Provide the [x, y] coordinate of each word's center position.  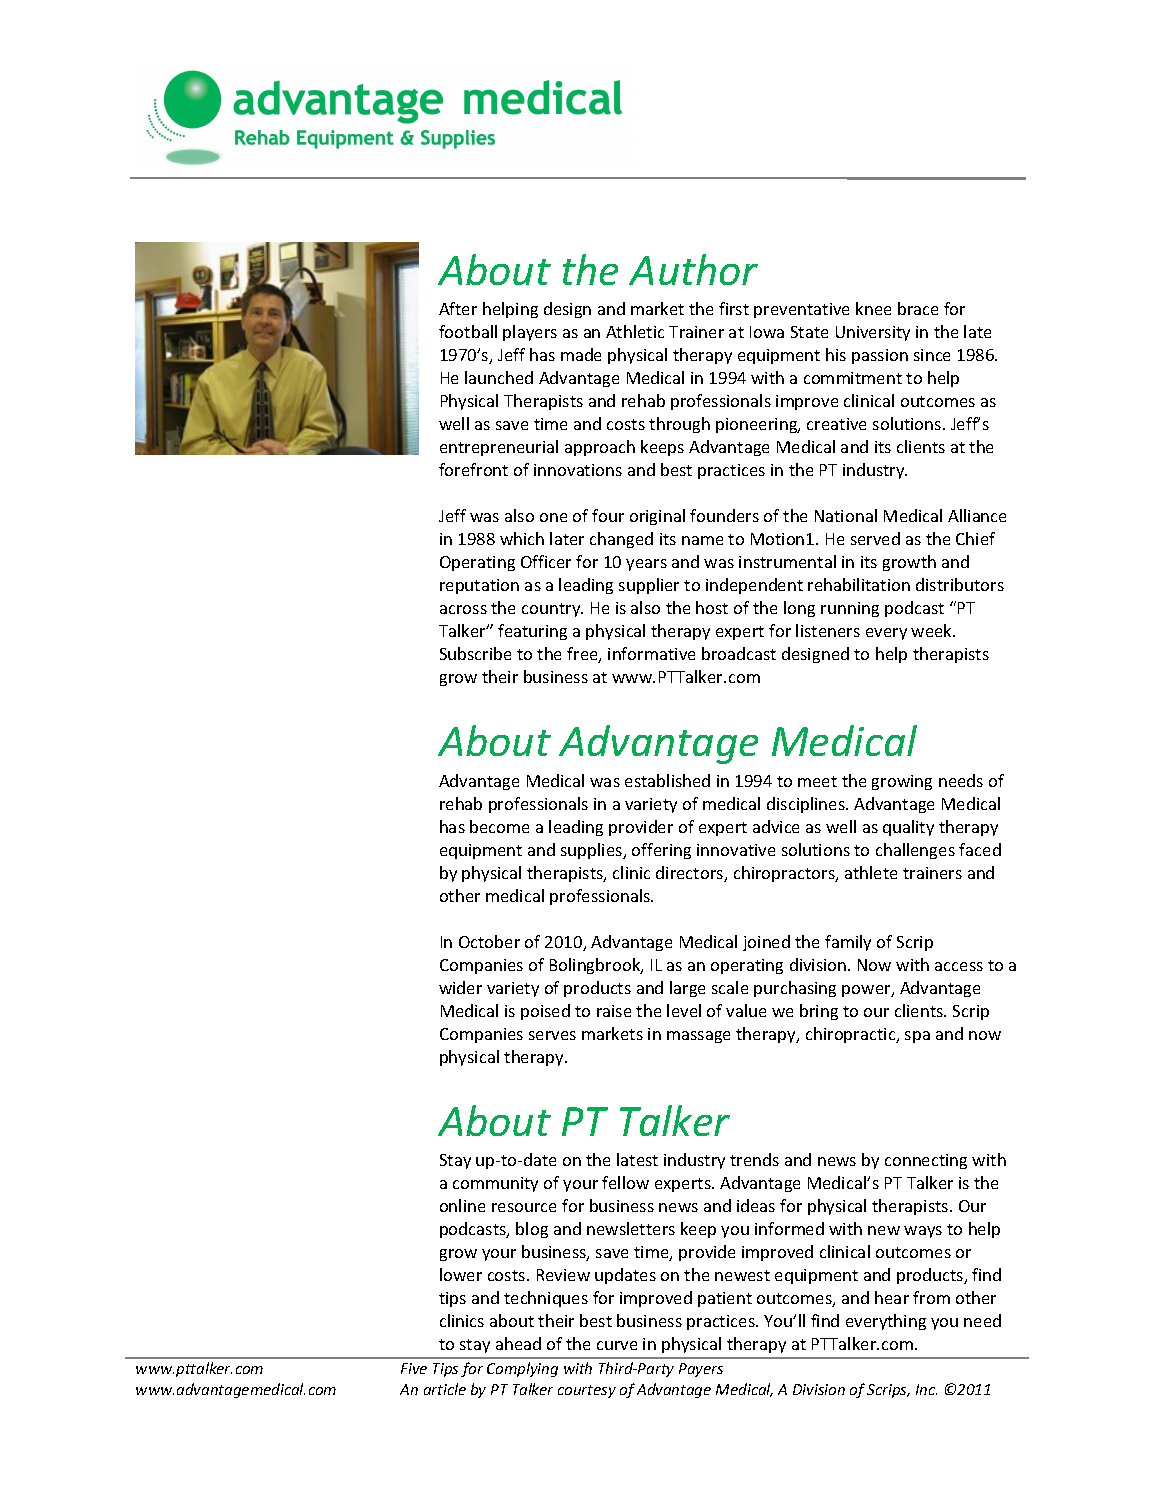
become [499, 826]
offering [661, 851]
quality [908, 828]
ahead [518, 1343]
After [458, 308]
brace [918, 308]
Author [693, 269]
